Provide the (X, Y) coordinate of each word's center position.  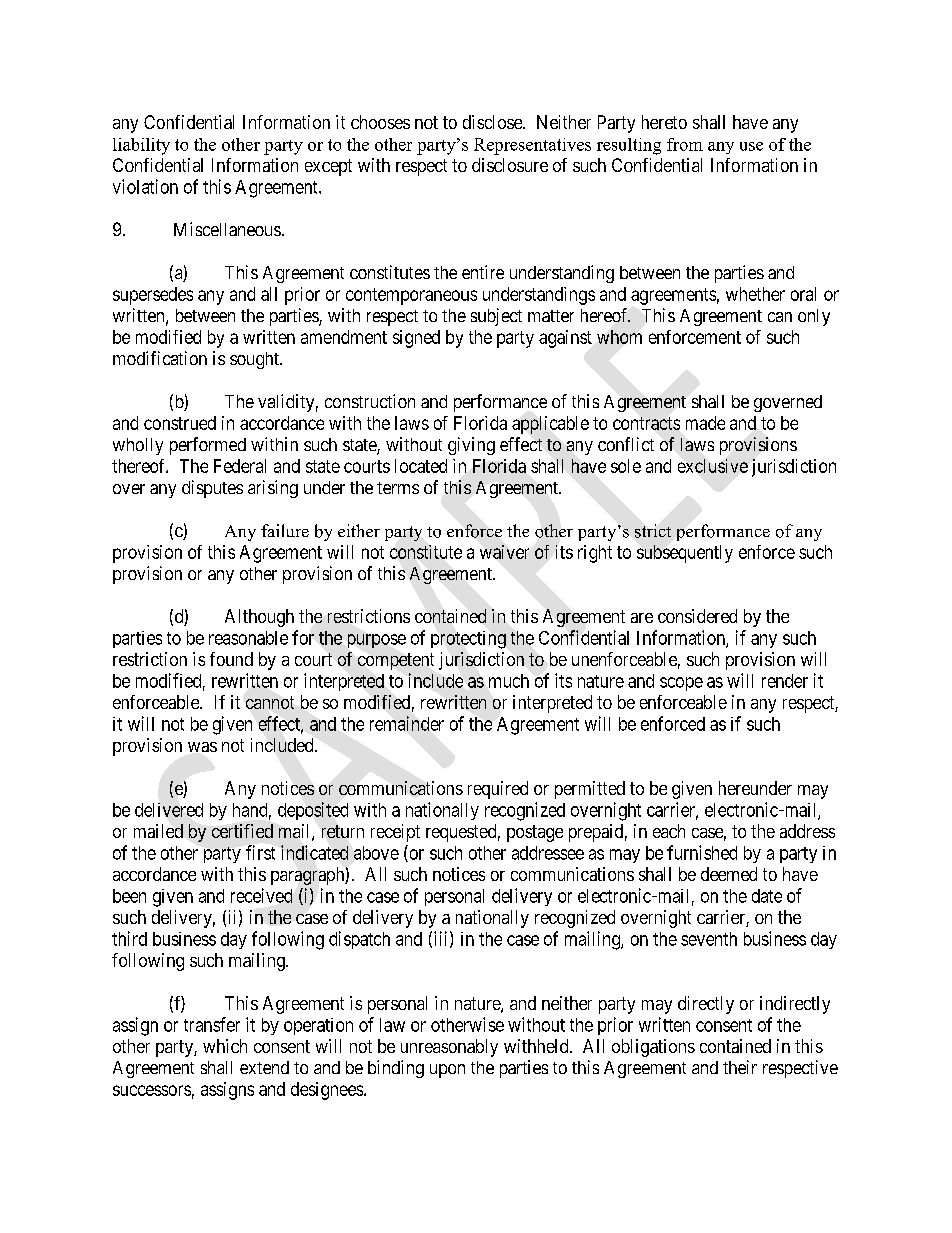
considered (697, 616)
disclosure (510, 165)
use (751, 146)
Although (259, 618)
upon (447, 1071)
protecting (468, 640)
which (225, 1046)
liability (141, 146)
